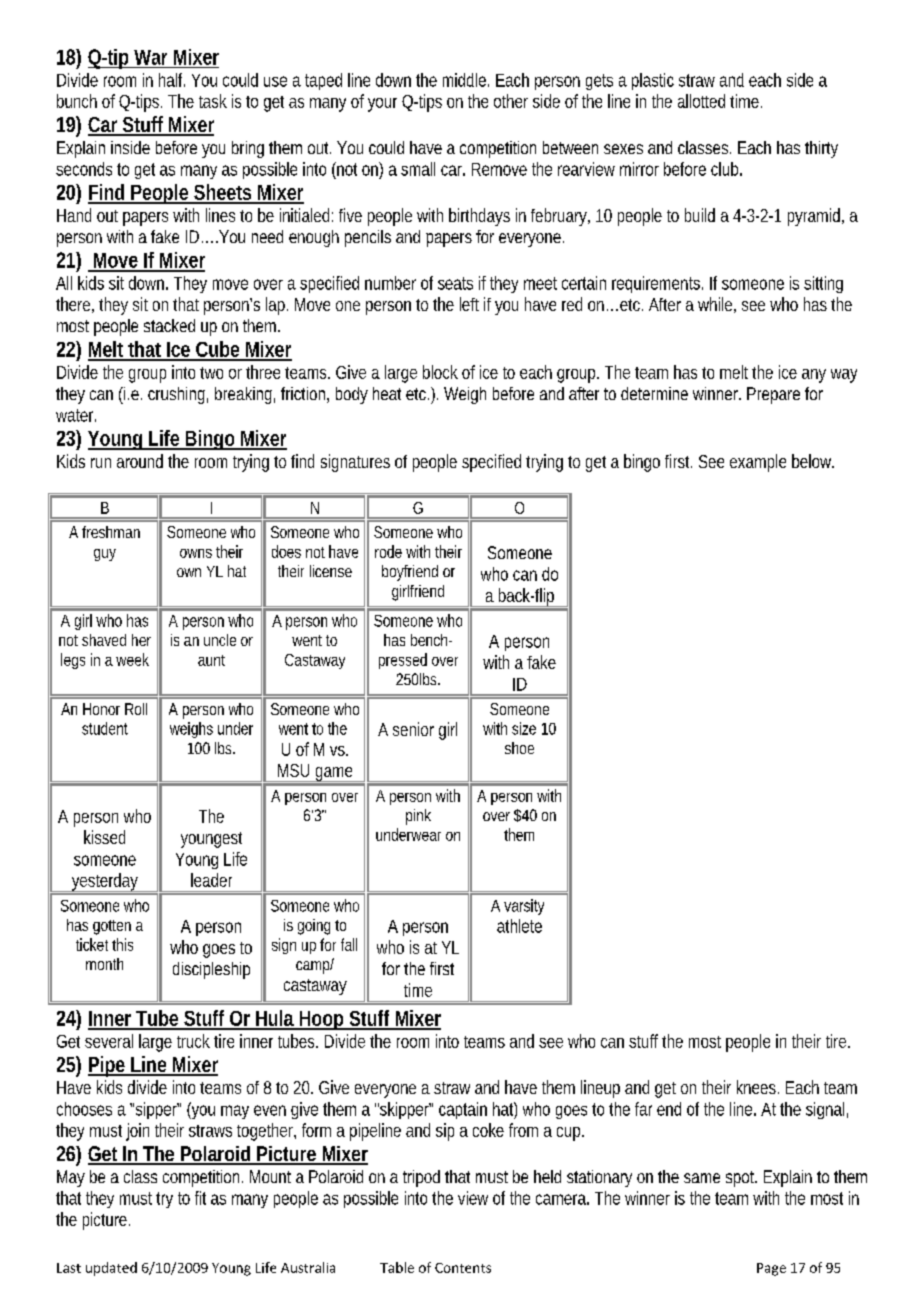  I want to click on size, so click(524, 728).
